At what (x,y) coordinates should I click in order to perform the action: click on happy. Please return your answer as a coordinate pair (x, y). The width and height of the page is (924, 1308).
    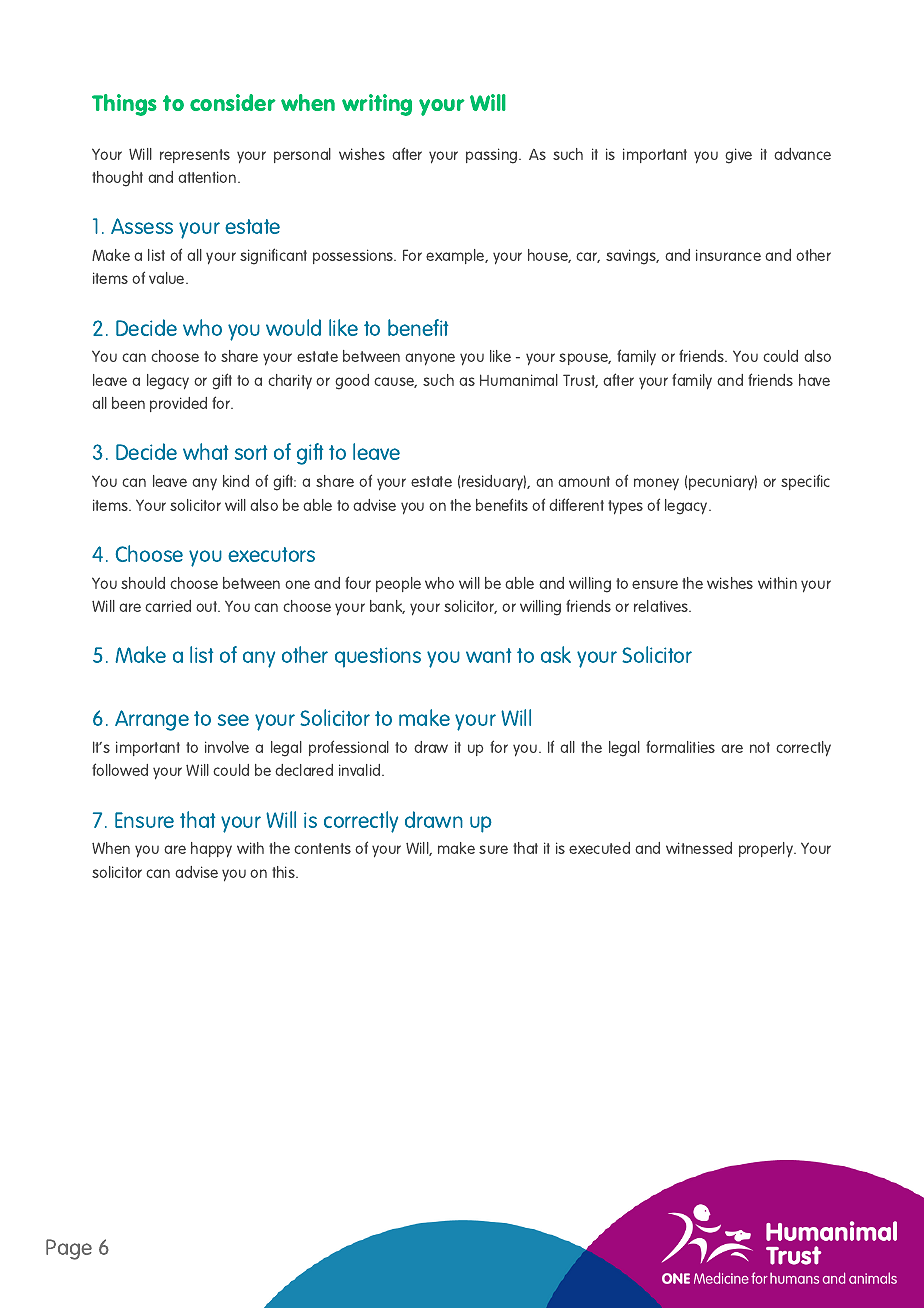
    Looking at the image, I should click on (211, 850).
